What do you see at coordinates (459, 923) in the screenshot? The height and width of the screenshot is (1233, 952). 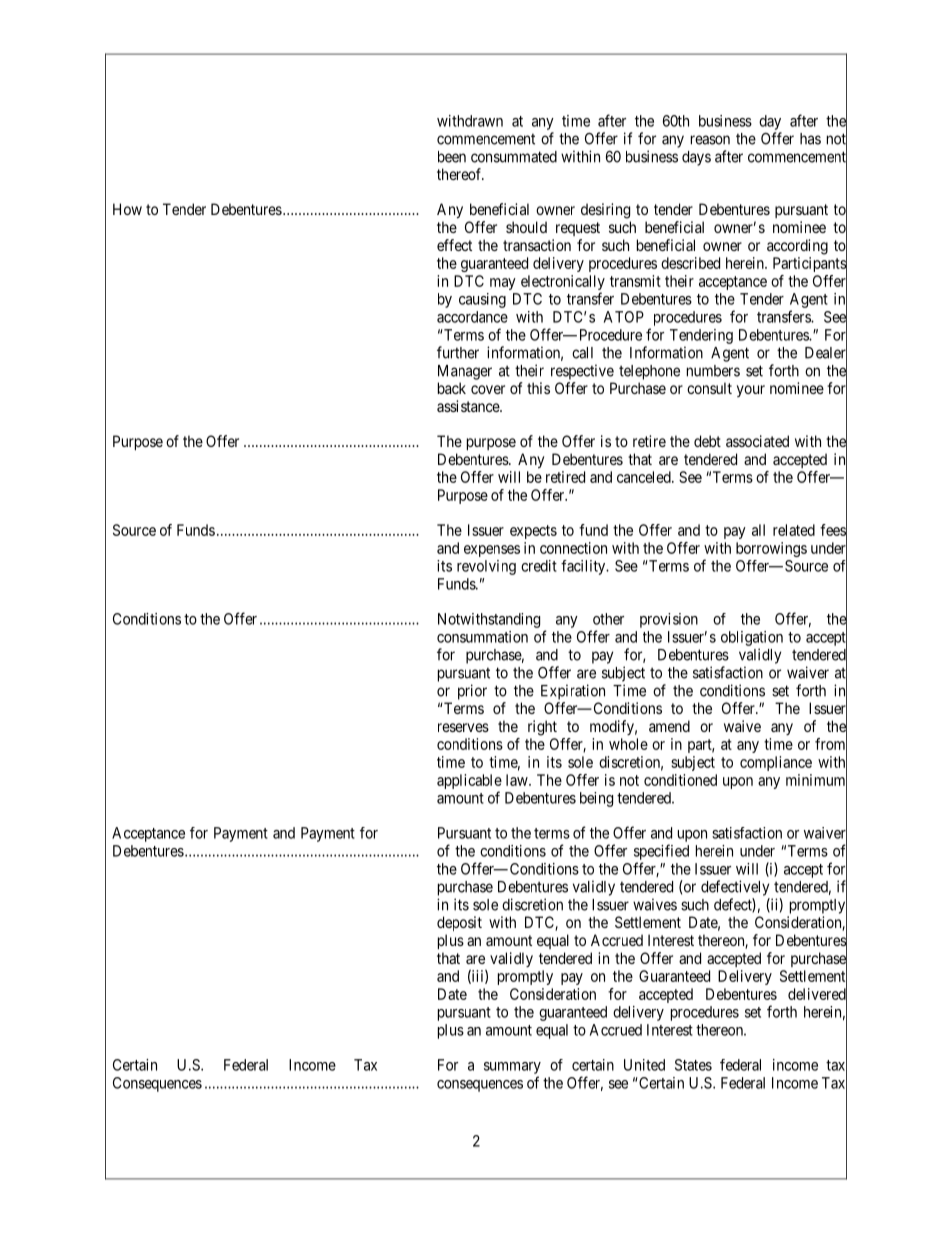 I see `deposit` at bounding box center [459, 923].
